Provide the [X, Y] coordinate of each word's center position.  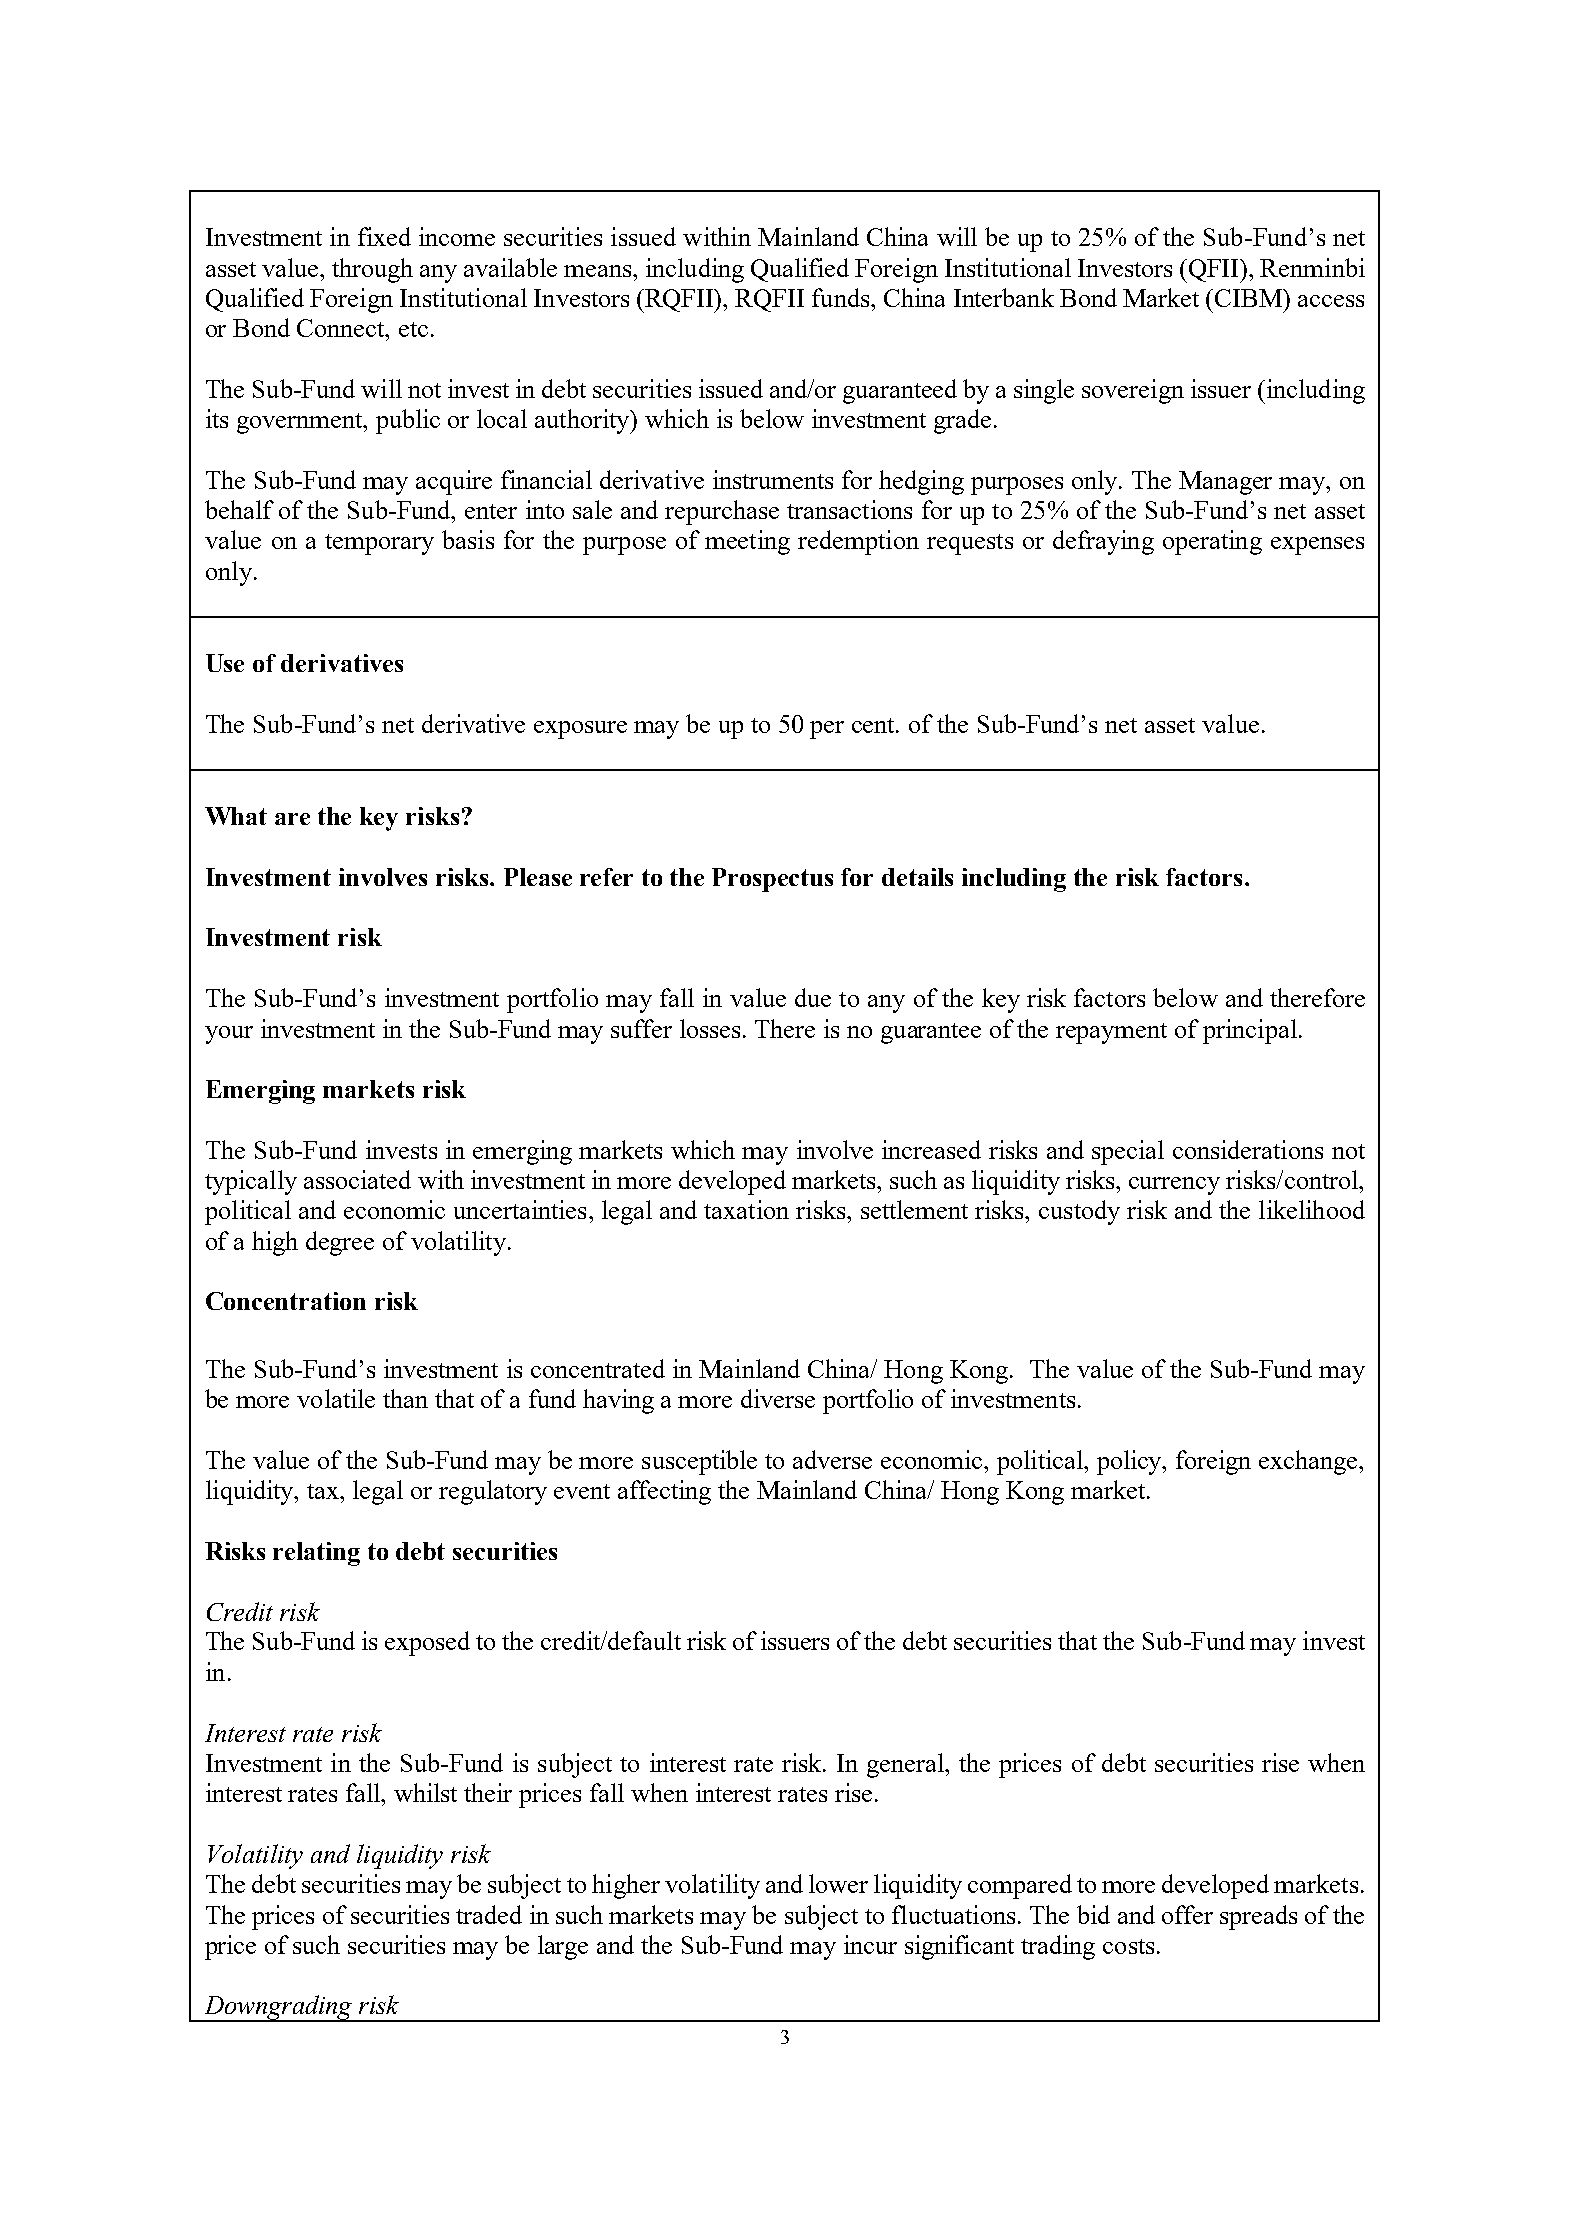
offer [1187, 1914]
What [236, 816]
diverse [778, 1398]
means [599, 271]
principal [1250, 1031]
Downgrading [278, 2008]
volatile [336, 1398]
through [372, 270]
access [1331, 301]
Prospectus [772, 880]
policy [1131, 1462]
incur [870, 1944]
